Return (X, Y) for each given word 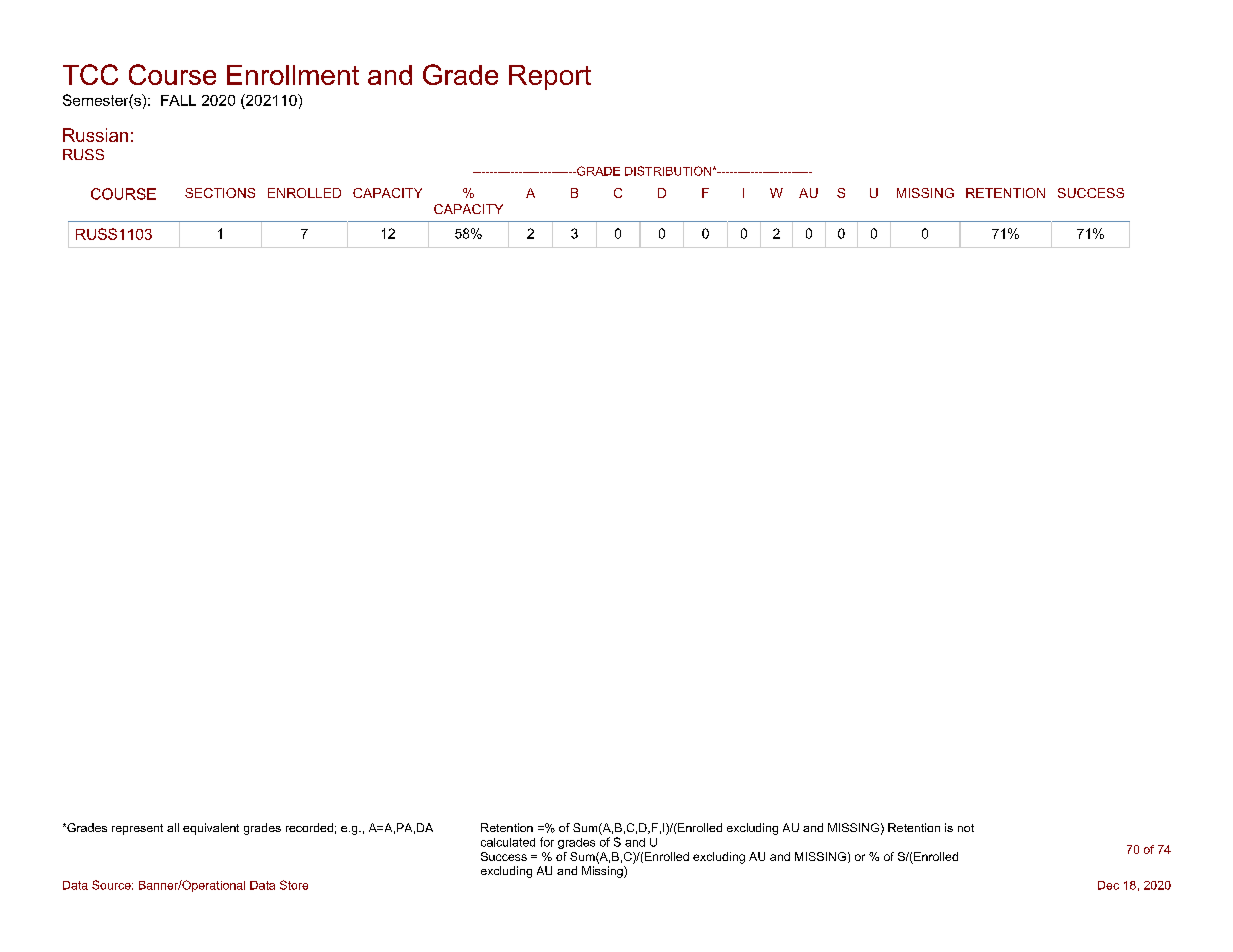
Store (294, 885)
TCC (90, 74)
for (547, 842)
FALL (178, 100)
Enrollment (293, 75)
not (966, 828)
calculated (508, 842)
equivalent (211, 829)
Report (550, 77)
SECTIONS (220, 193)
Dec (1108, 885)
